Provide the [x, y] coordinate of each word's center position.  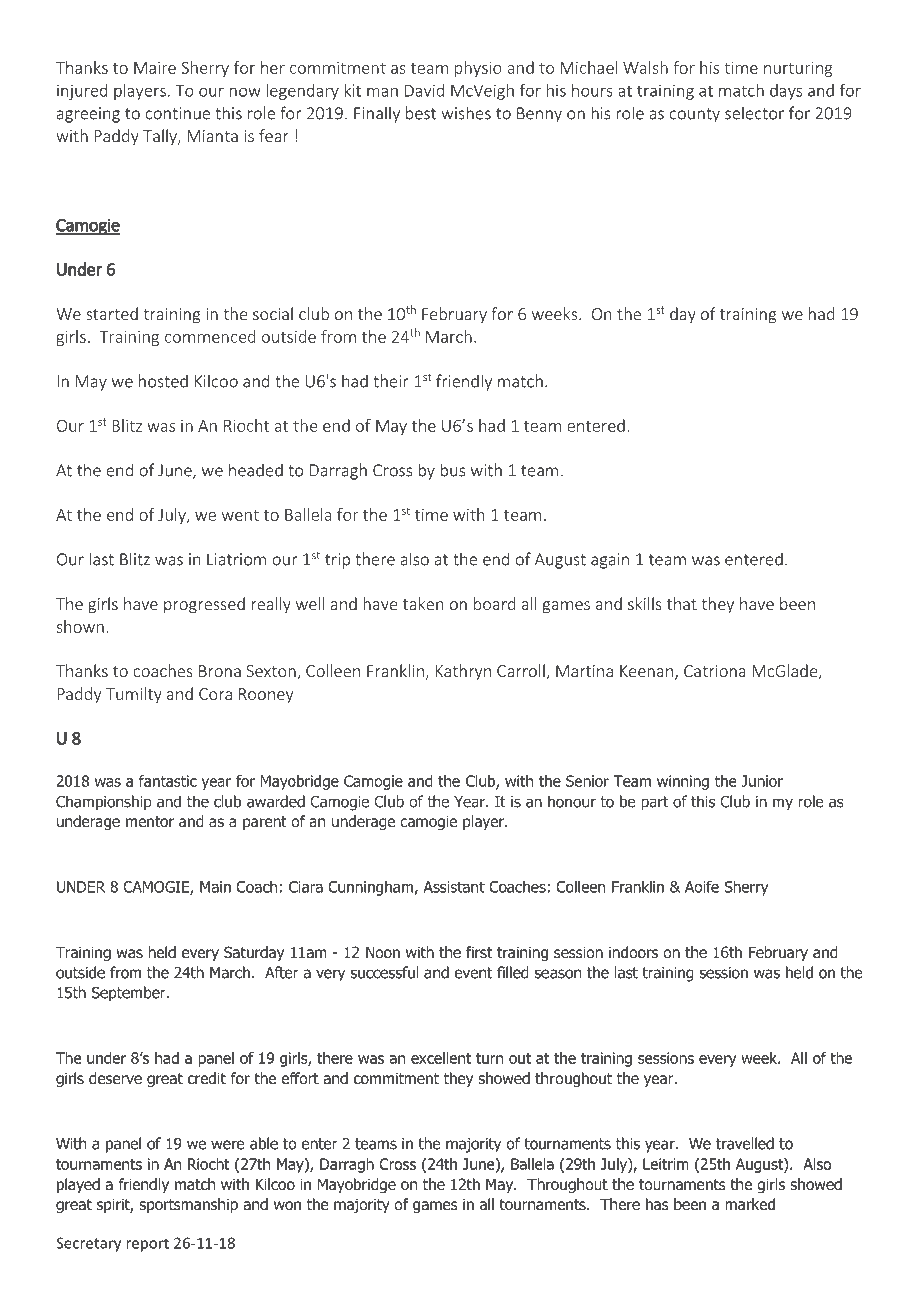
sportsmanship [188, 1205]
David [424, 90]
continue [177, 113]
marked [750, 1204]
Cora [215, 694]
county [695, 115]
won [287, 1206]
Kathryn [463, 672]
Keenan [646, 671]
